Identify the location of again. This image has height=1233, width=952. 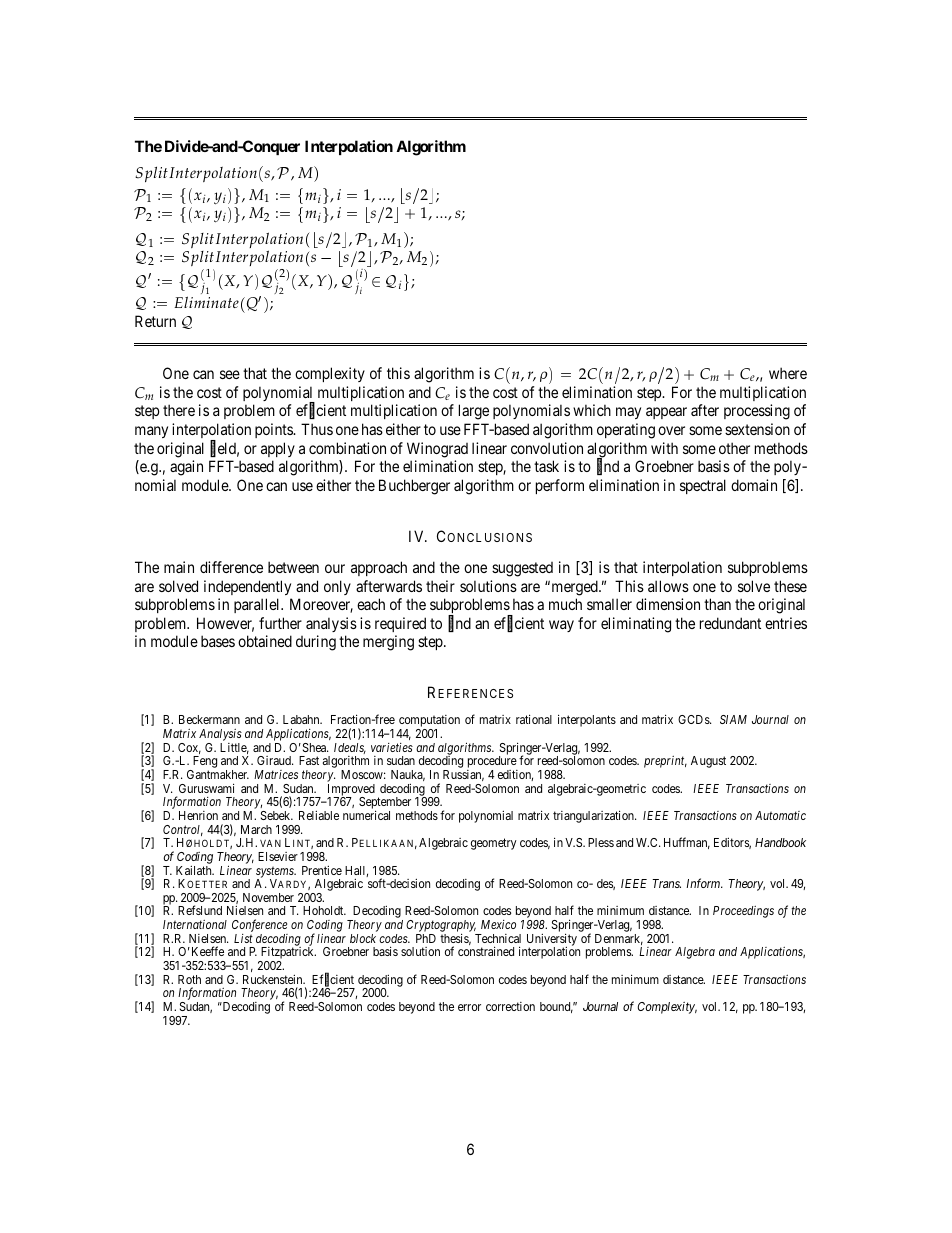
(186, 468).
